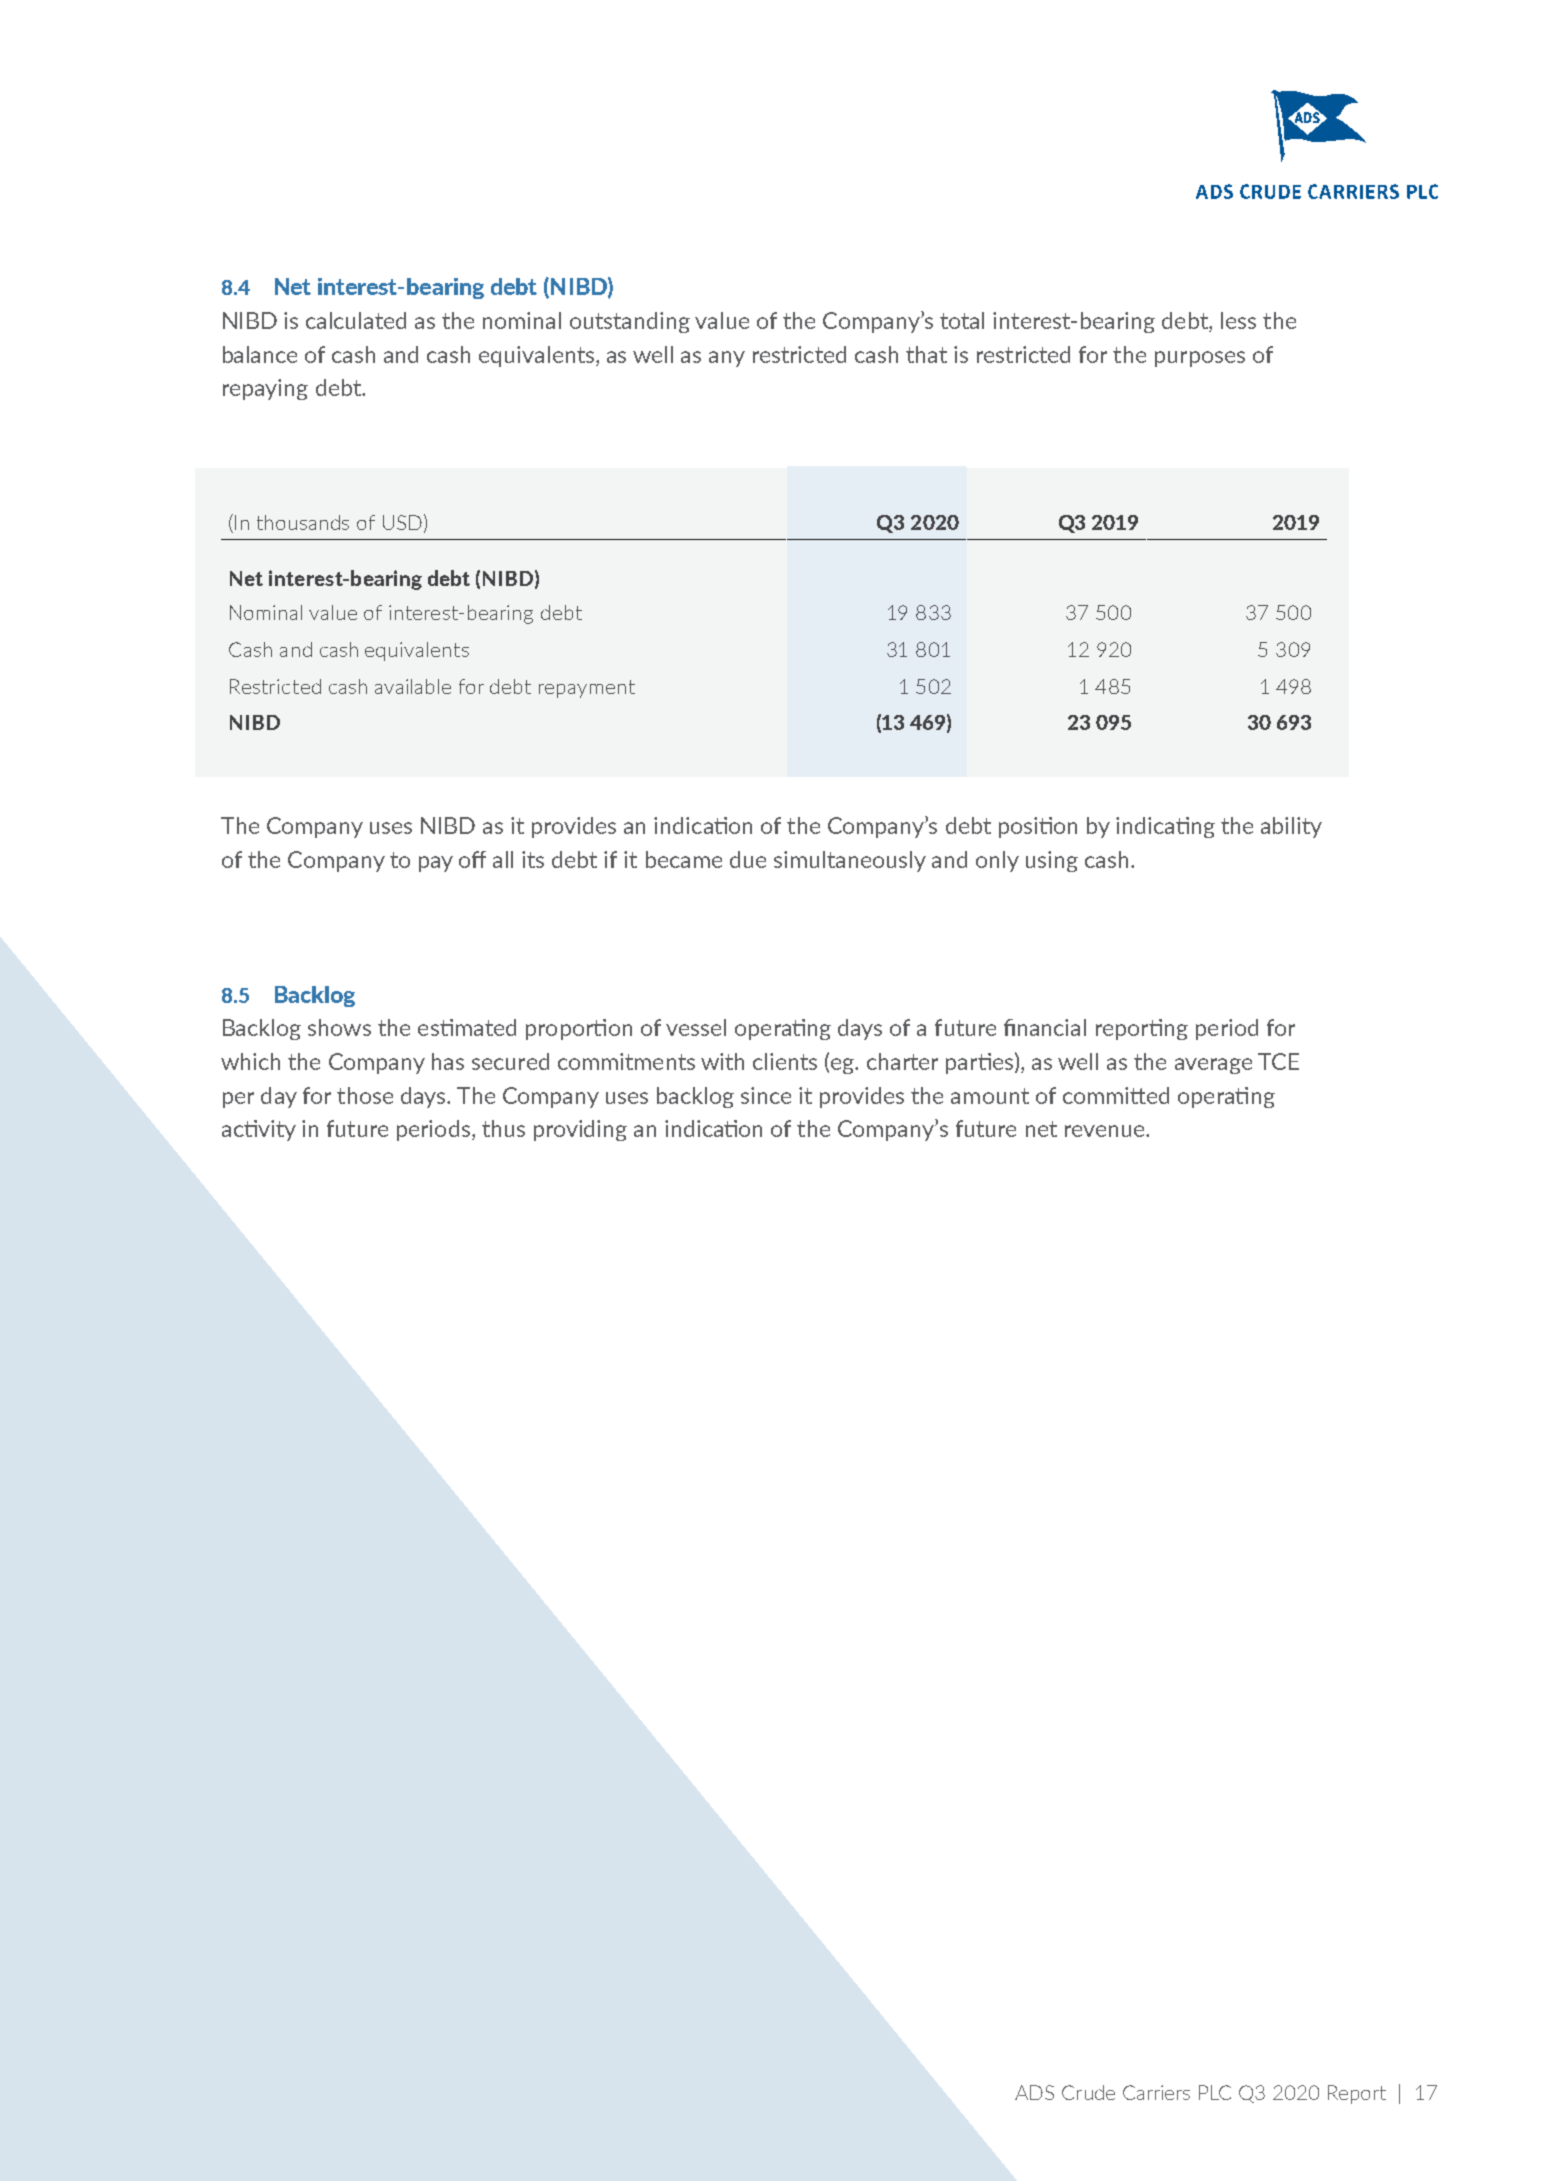  Describe the element at coordinates (1200, 359) in the screenshot. I see `purposes` at that location.
